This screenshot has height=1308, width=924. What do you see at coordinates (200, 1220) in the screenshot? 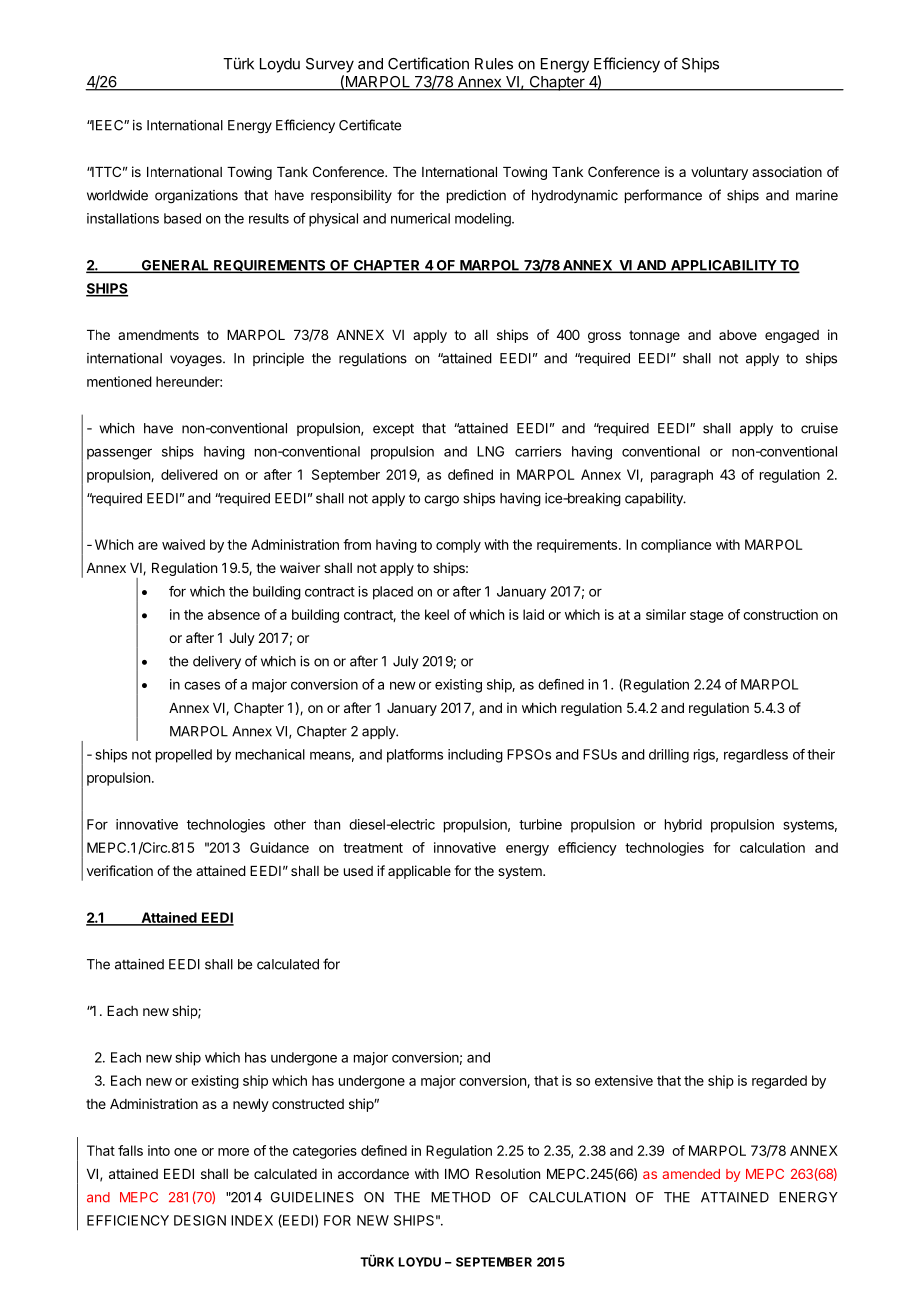
I see `DESIGN` at bounding box center [200, 1220].
